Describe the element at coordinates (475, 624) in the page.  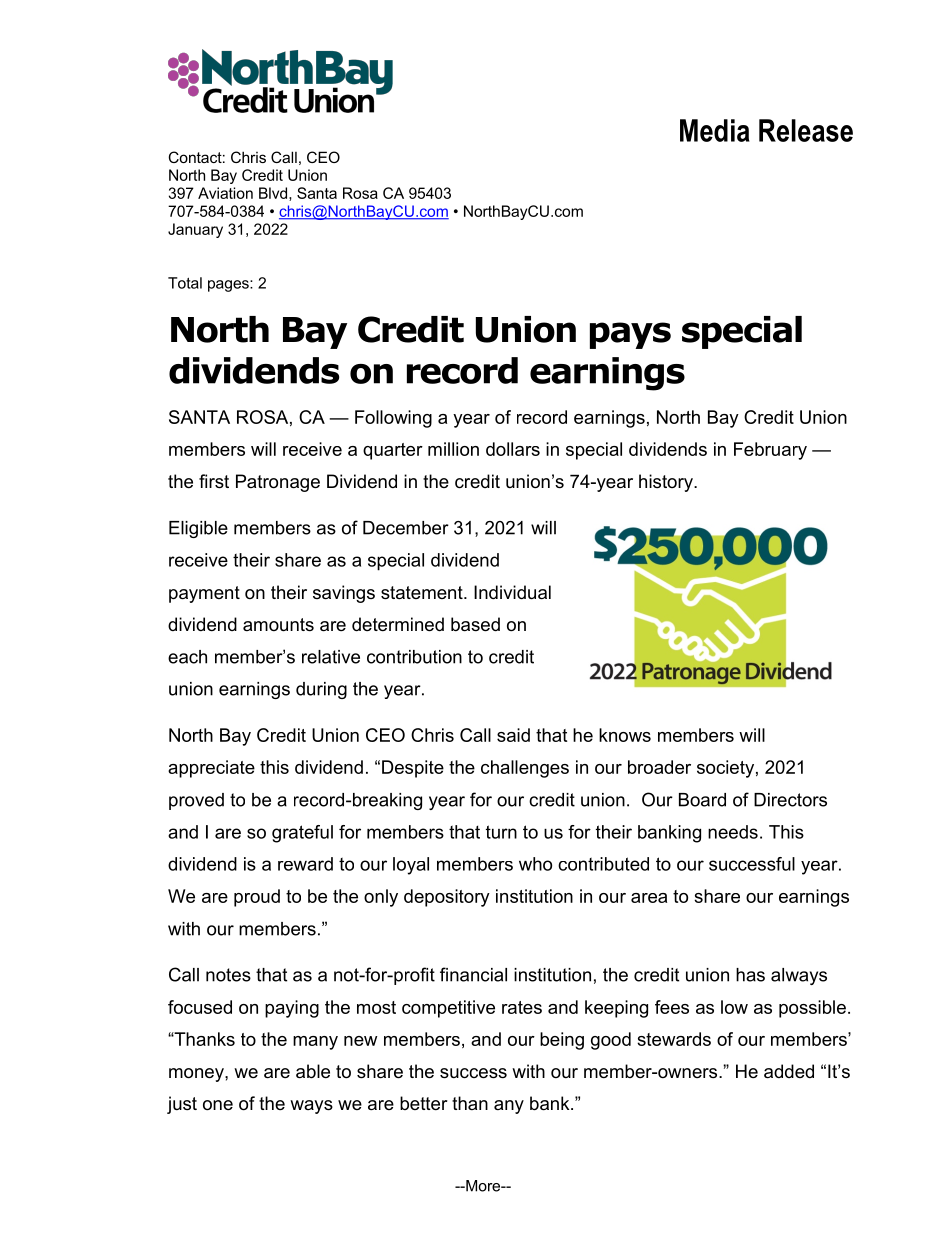
I see `based` at that location.
